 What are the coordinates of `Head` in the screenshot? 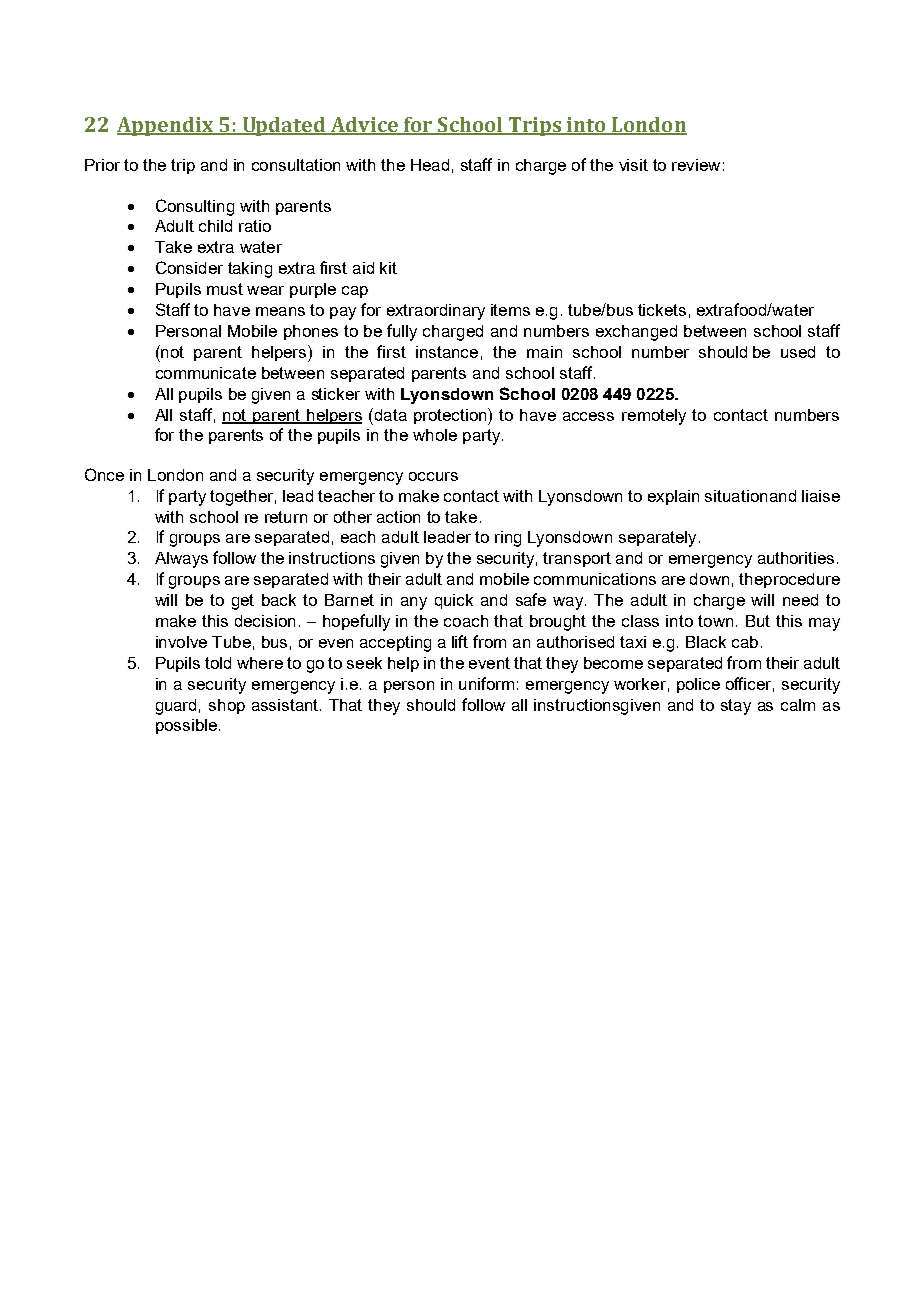 It's located at (430, 165).
